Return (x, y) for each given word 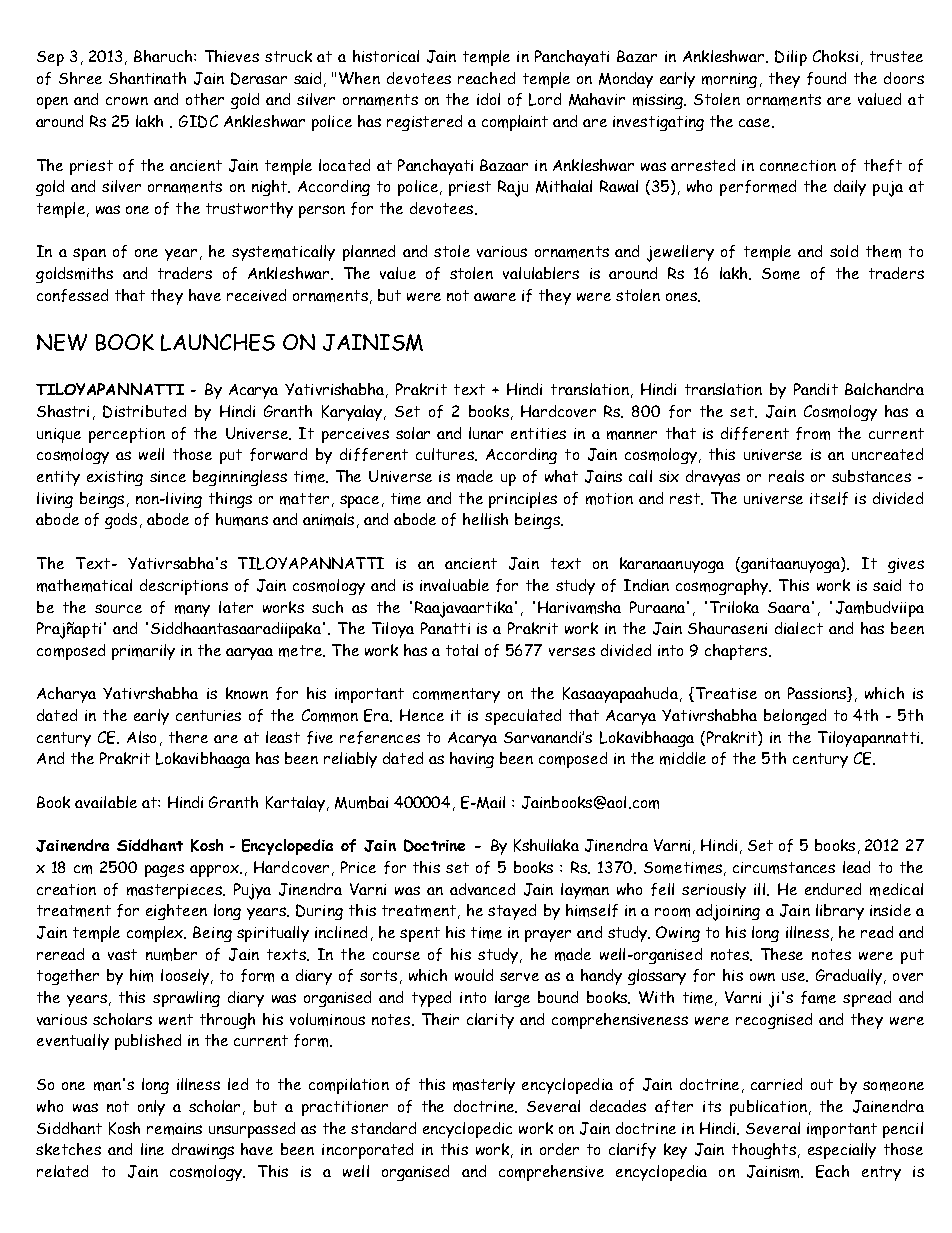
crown (127, 101)
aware (495, 297)
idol (488, 99)
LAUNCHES (218, 342)
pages (164, 870)
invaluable (454, 585)
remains (174, 1129)
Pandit (816, 389)
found (826, 78)
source (118, 608)
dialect (799, 628)
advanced (482, 889)
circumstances (784, 868)
